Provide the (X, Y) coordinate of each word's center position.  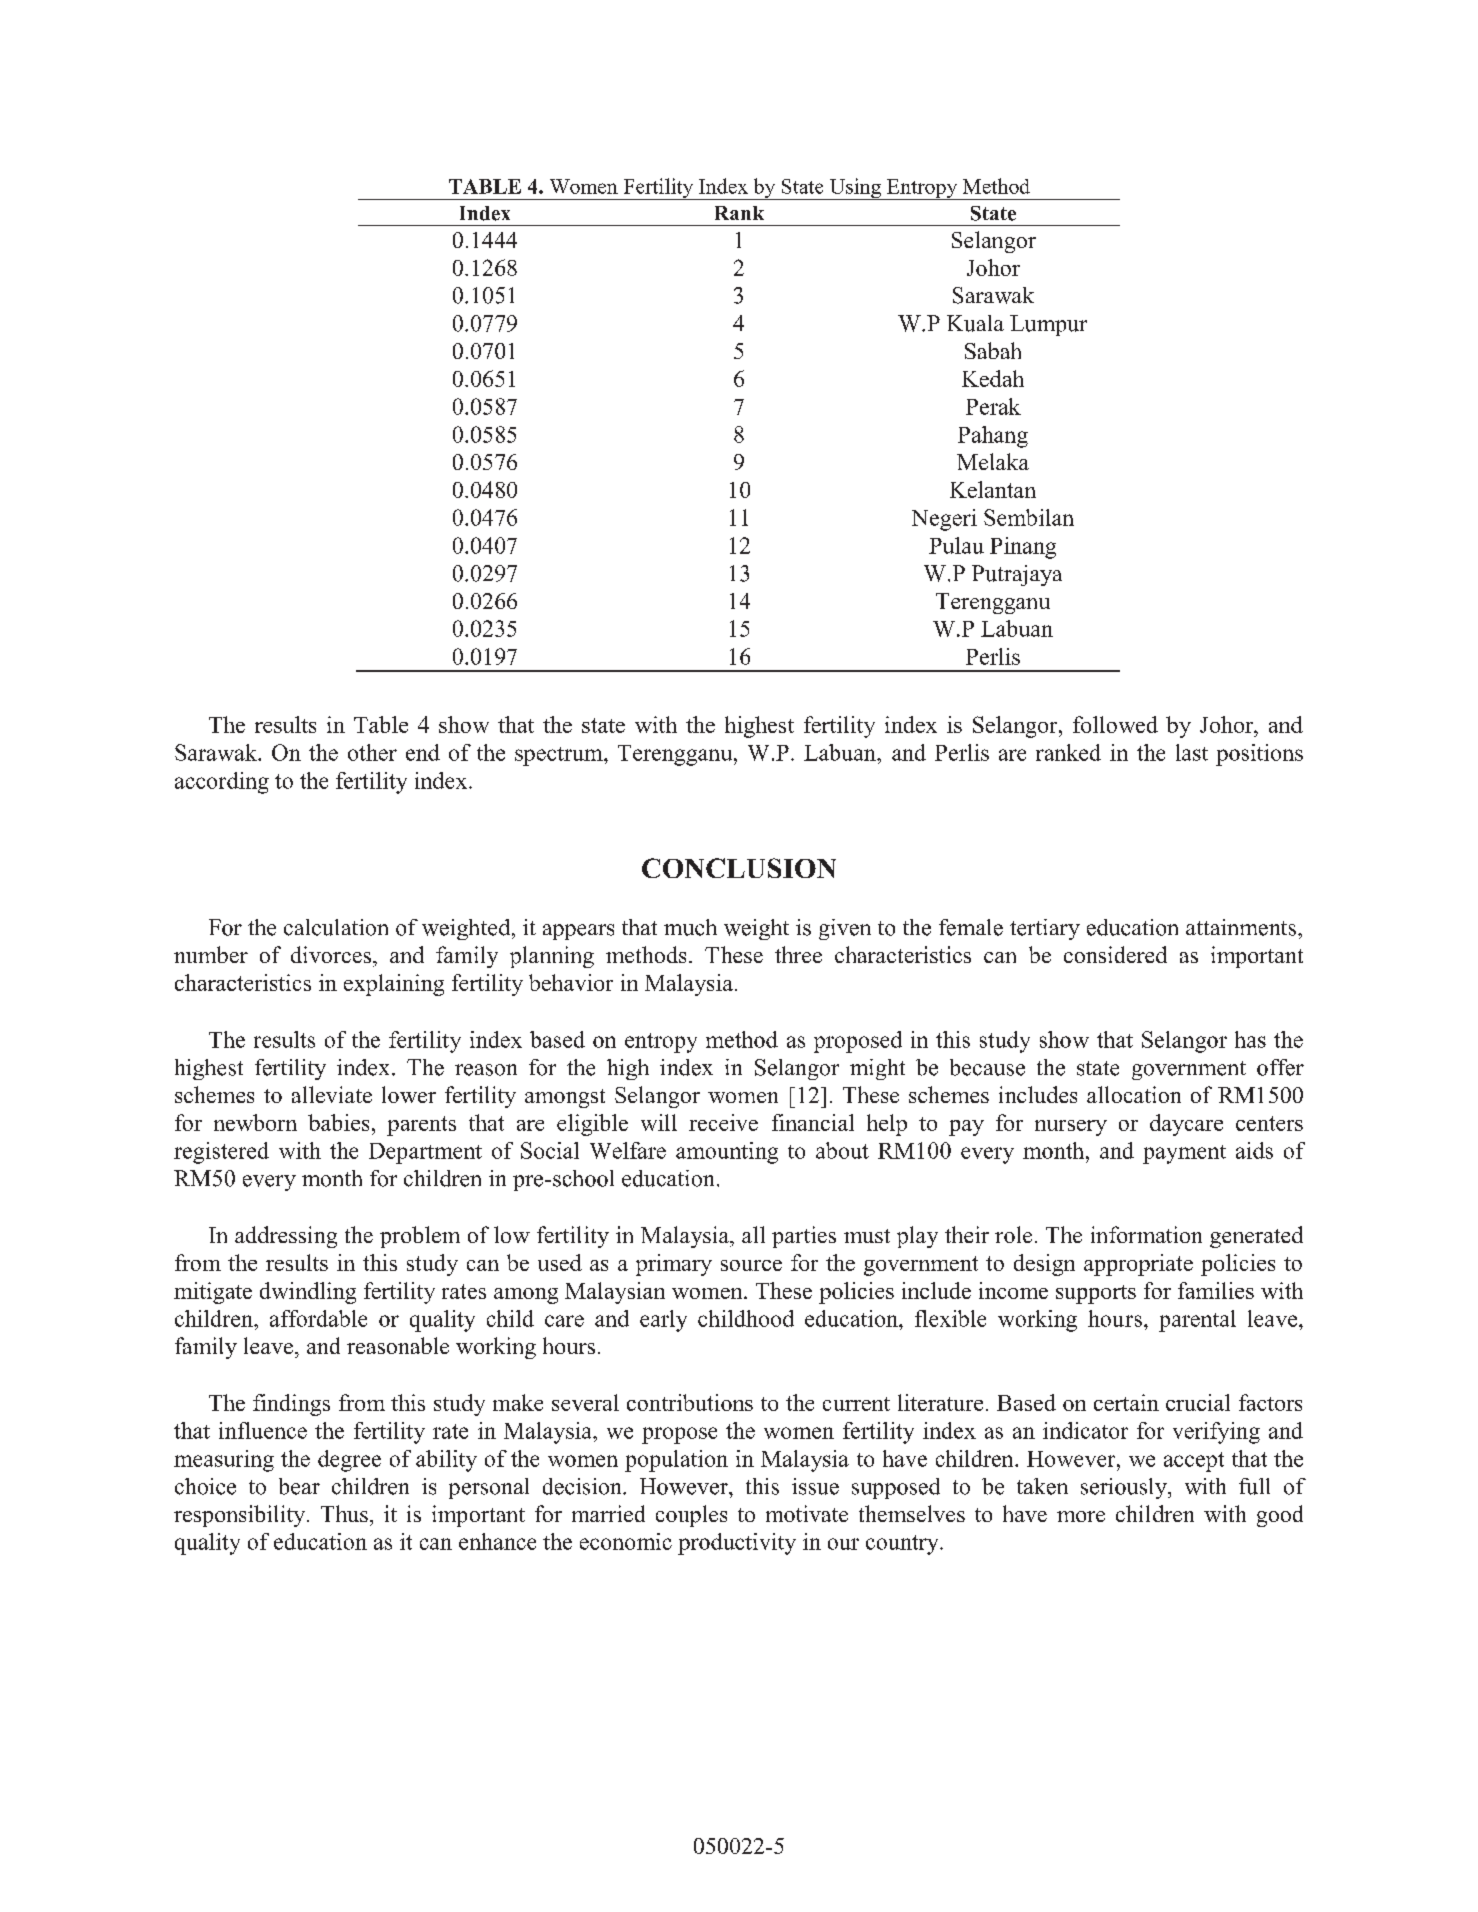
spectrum (560, 756)
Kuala (975, 323)
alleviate (332, 1094)
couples (691, 1516)
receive (723, 1122)
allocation (1134, 1094)
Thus (344, 1513)
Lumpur (1048, 325)
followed (1115, 724)
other (372, 752)
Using (855, 189)
